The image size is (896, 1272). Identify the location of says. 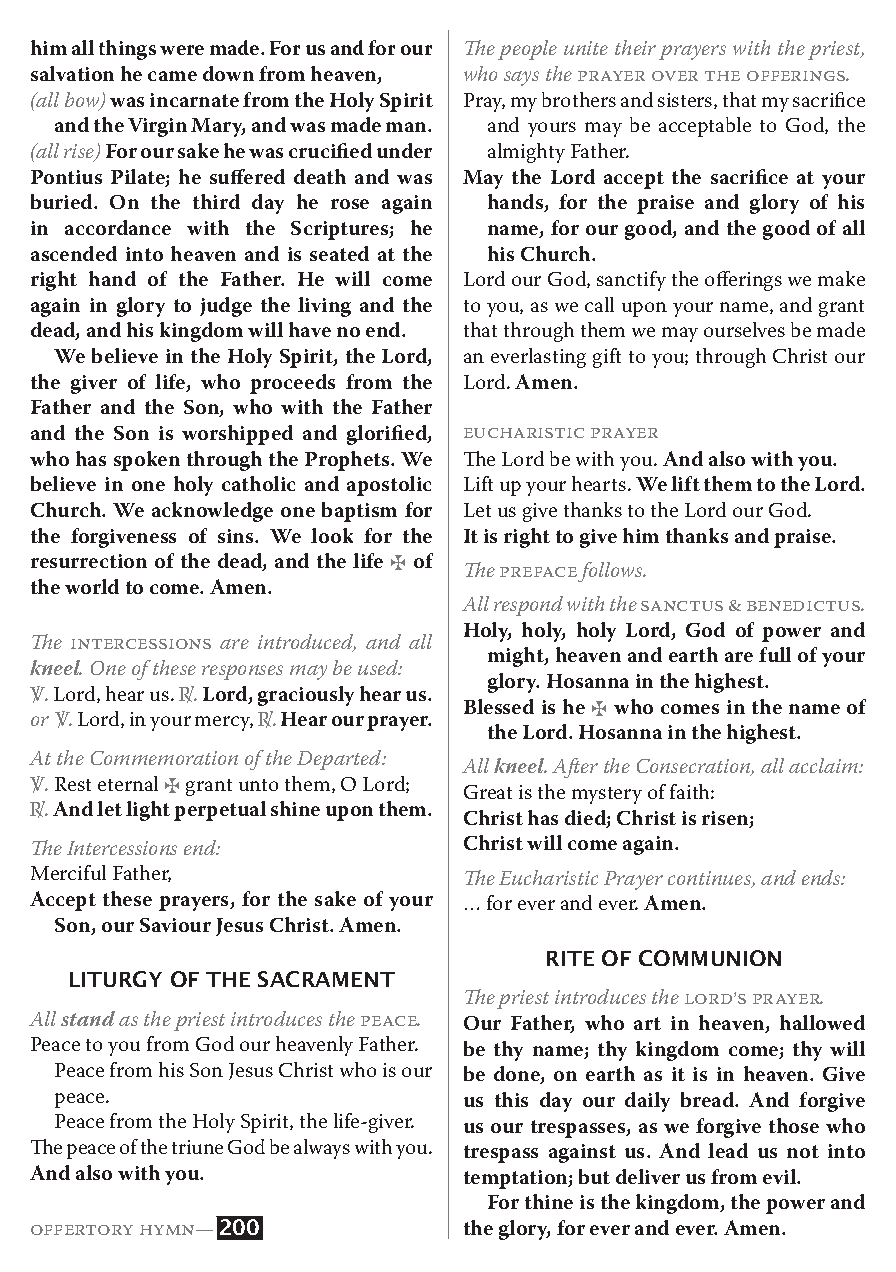
(521, 78).
